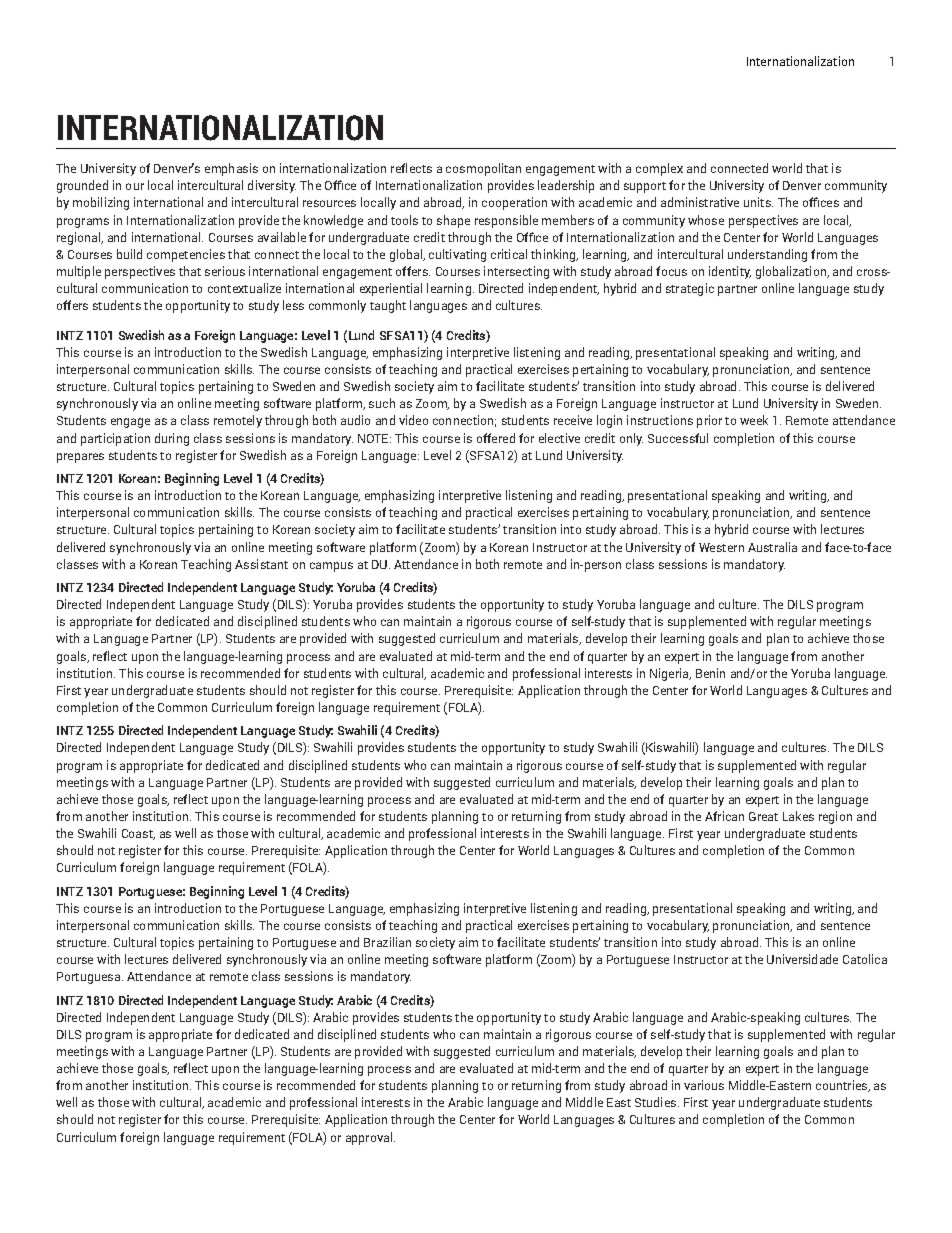 This screenshot has height=1233, width=952. What do you see at coordinates (758, 202) in the screenshot?
I see `units` at bounding box center [758, 202].
